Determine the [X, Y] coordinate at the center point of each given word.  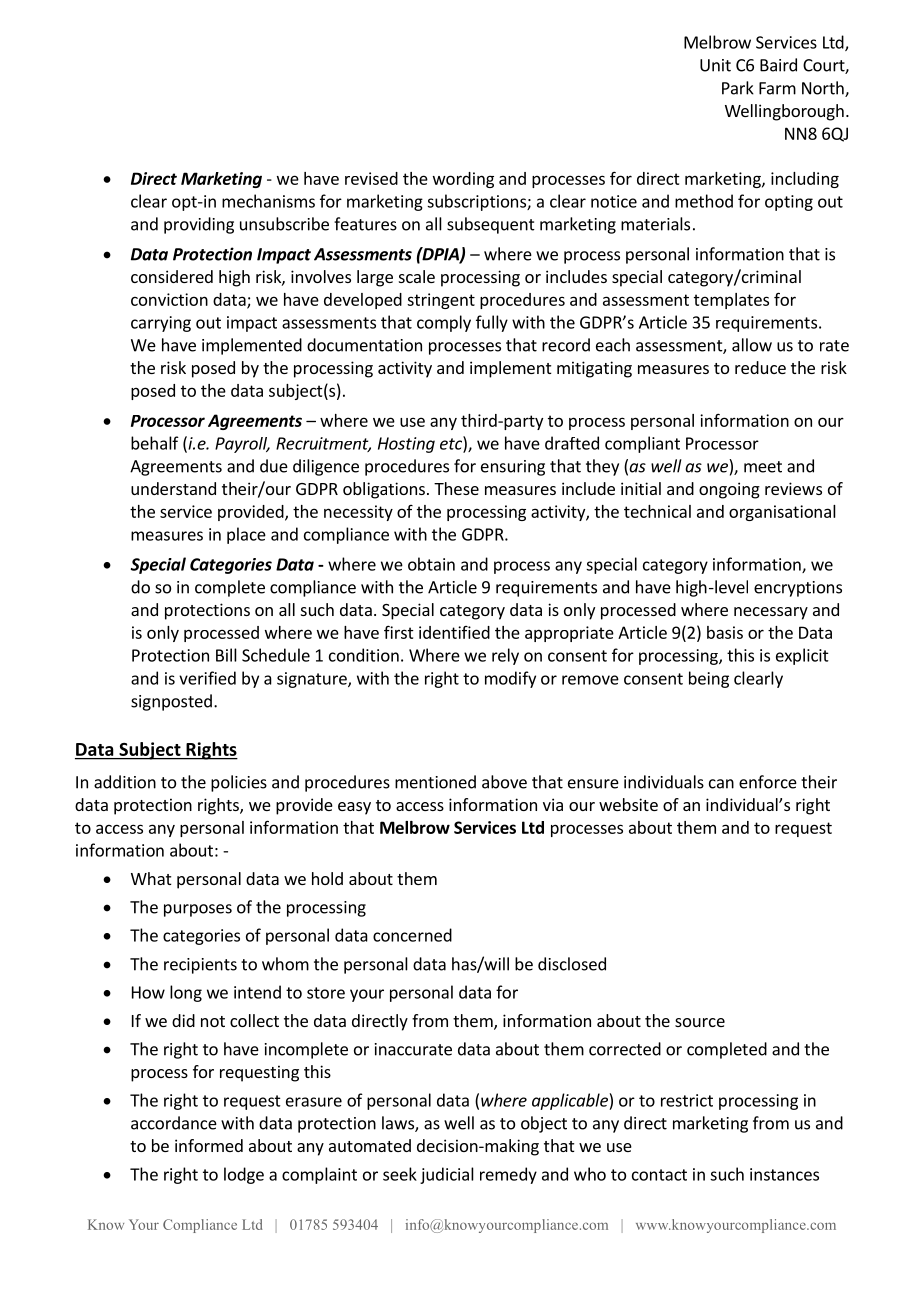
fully [492, 323]
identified [454, 632]
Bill [226, 655]
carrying [161, 324]
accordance [174, 1123]
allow [752, 345]
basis [725, 632]
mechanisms [268, 201]
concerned [412, 935]
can [721, 784]
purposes [198, 910]
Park [738, 88]
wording [463, 180]
